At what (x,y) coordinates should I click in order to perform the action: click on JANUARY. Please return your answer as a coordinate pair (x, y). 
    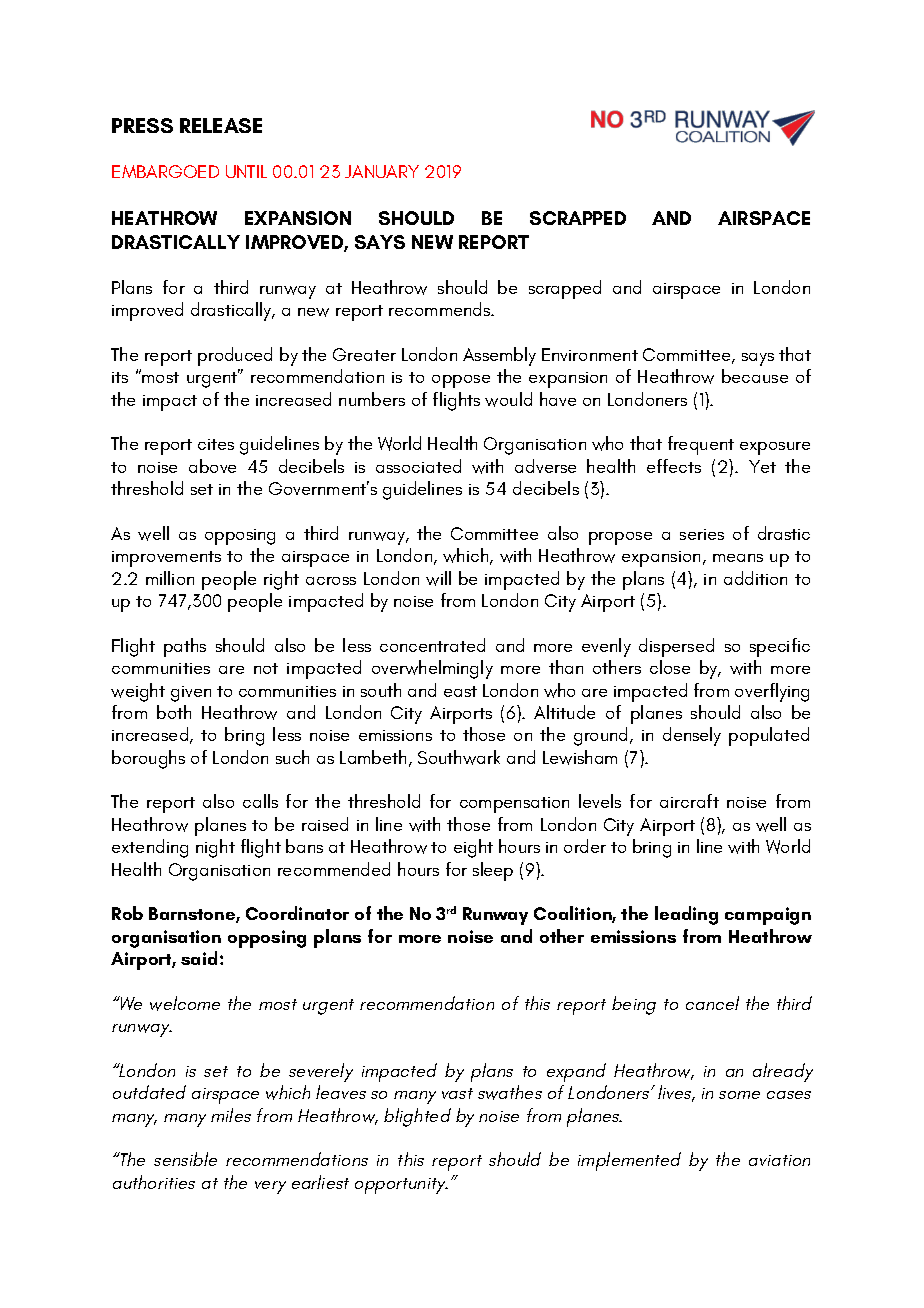
    Looking at the image, I should click on (382, 171).
